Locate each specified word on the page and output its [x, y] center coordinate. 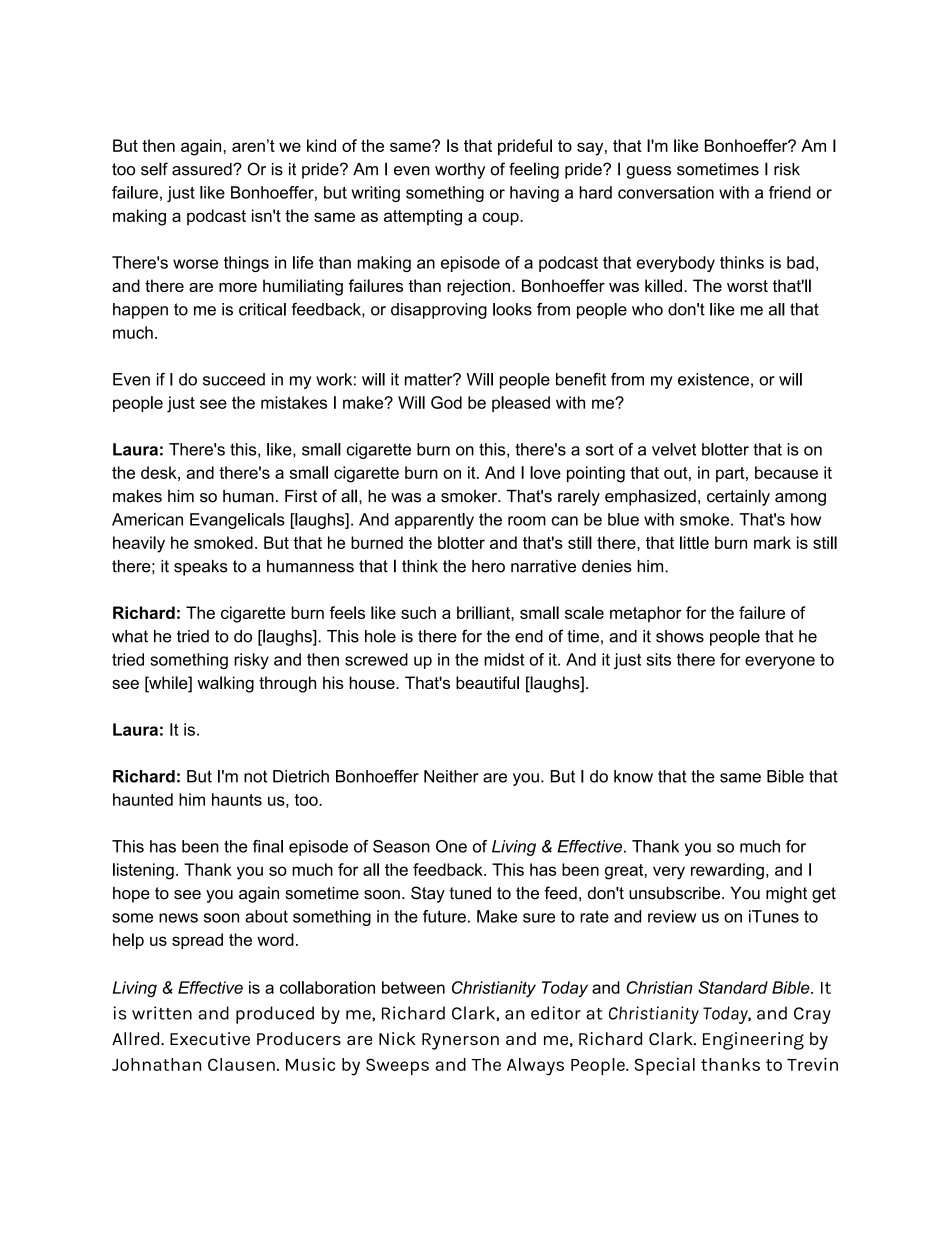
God [446, 402]
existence [713, 379]
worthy [460, 171]
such [418, 612]
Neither [451, 776]
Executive [210, 1039]
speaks [201, 568]
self [154, 169]
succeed [234, 379]
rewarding [727, 871]
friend [790, 192]
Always [535, 1067]
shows [680, 636]
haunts [237, 799]
